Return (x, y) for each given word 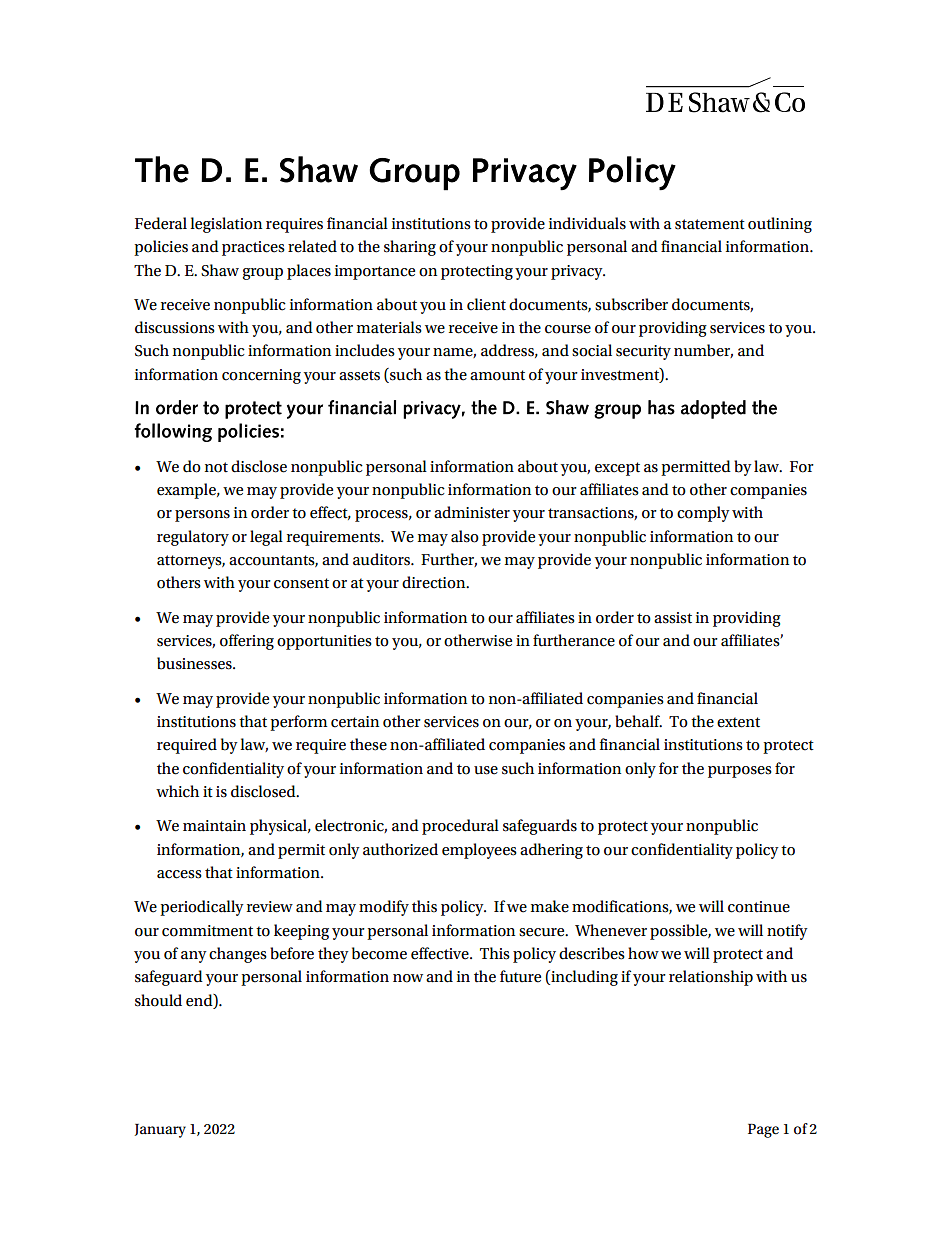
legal (266, 538)
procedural (460, 827)
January (160, 1131)
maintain (214, 826)
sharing (410, 248)
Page (763, 1131)
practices (253, 248)
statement (710, 224)
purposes (740, 772)
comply (703, 514)
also (465, 536)
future (520, 976)
